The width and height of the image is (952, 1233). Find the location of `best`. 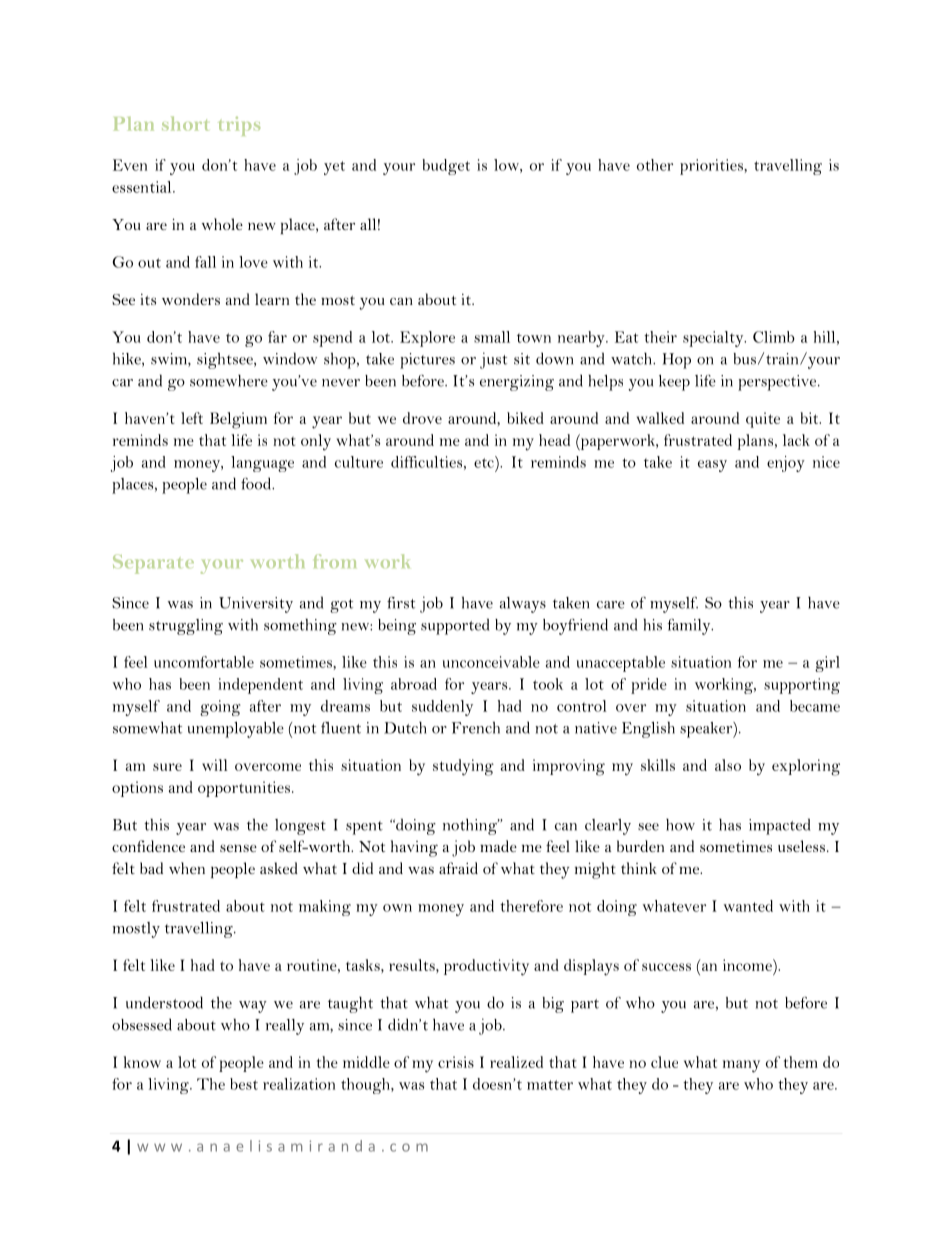

best is located at coordinates (244, 1084).
